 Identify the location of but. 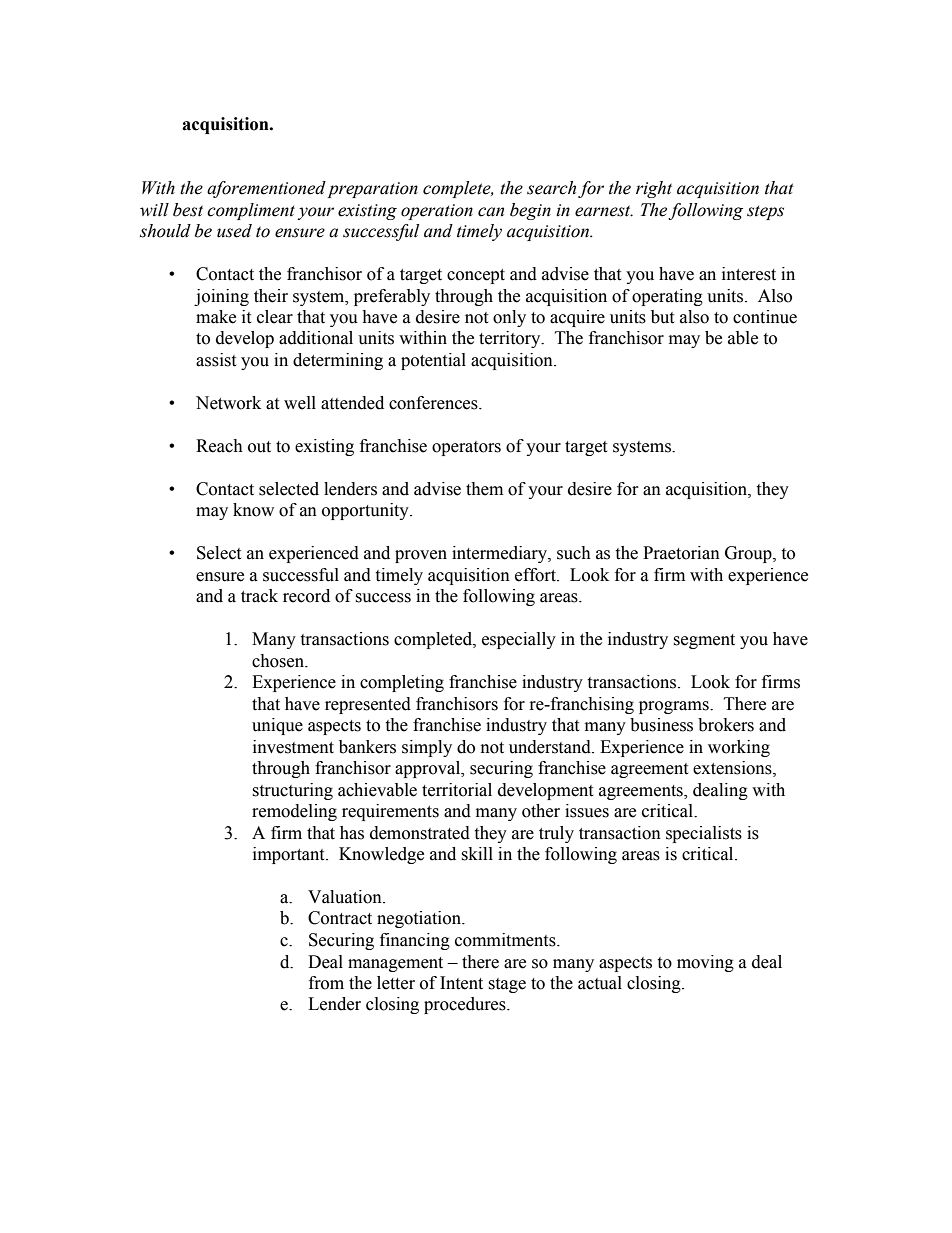
(662, 317).
